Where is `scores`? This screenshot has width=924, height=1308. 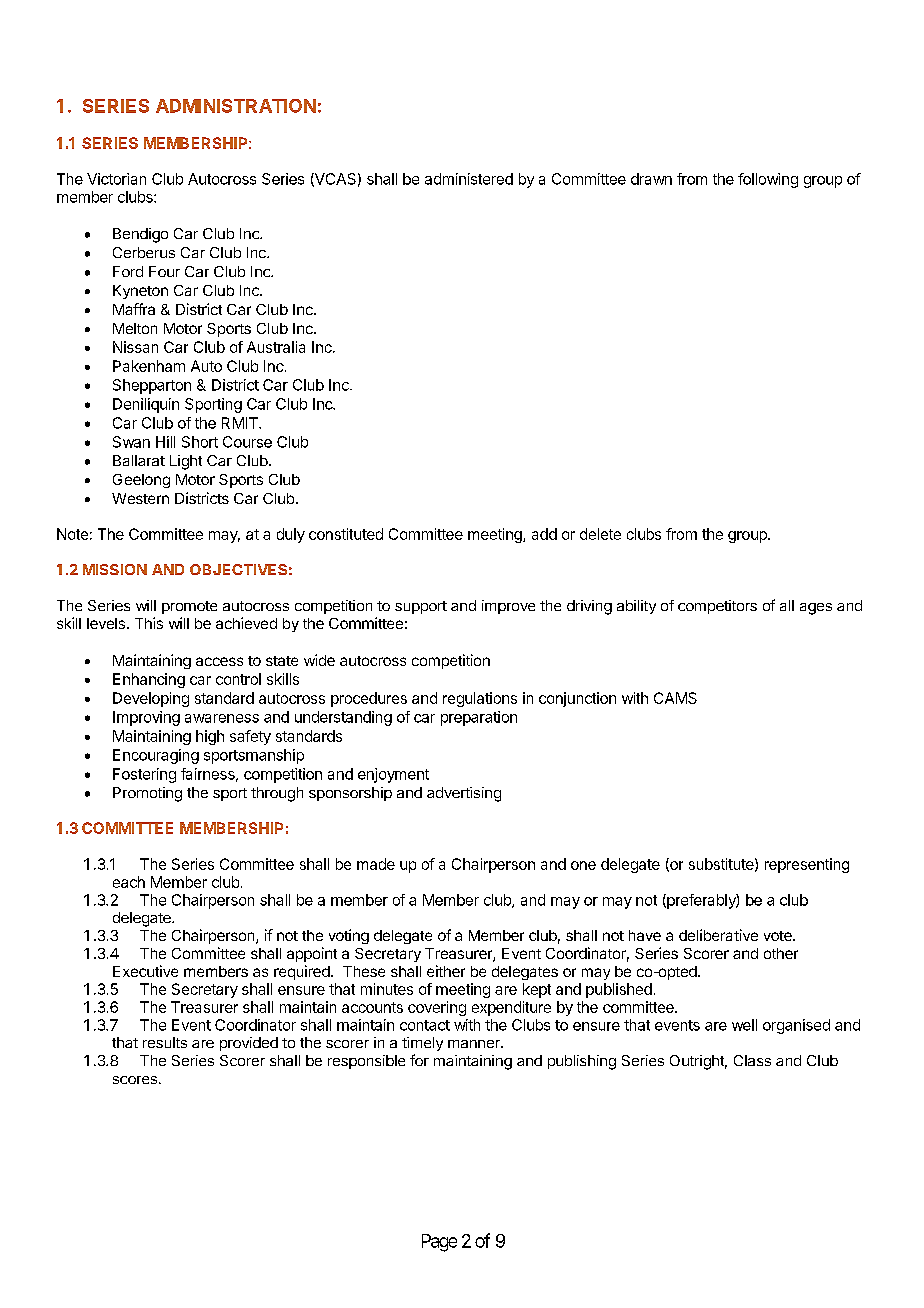
scores is located at coordinates (135, 1080).
